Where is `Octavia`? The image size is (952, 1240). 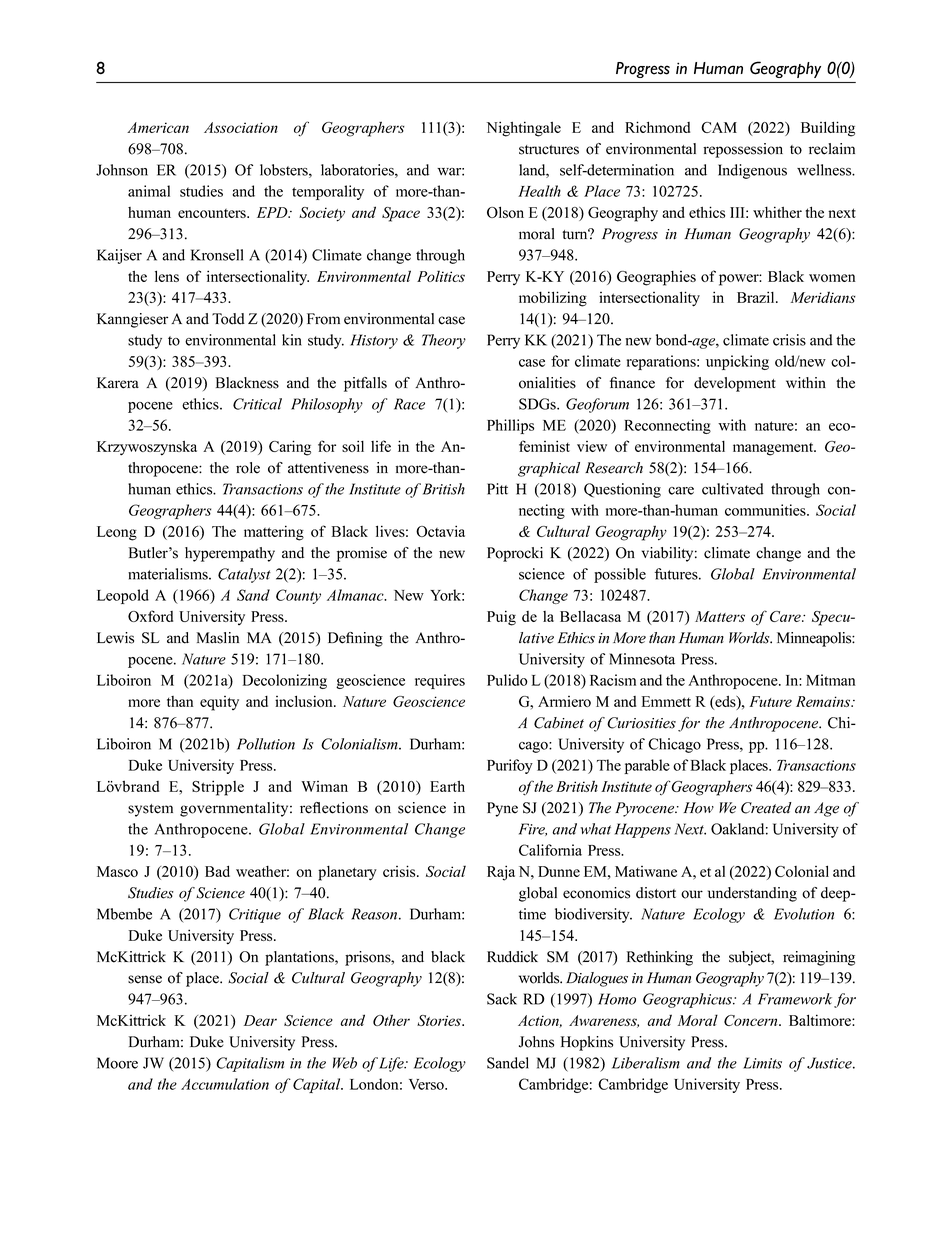 Octavia is located at coordinates (440, 531).
